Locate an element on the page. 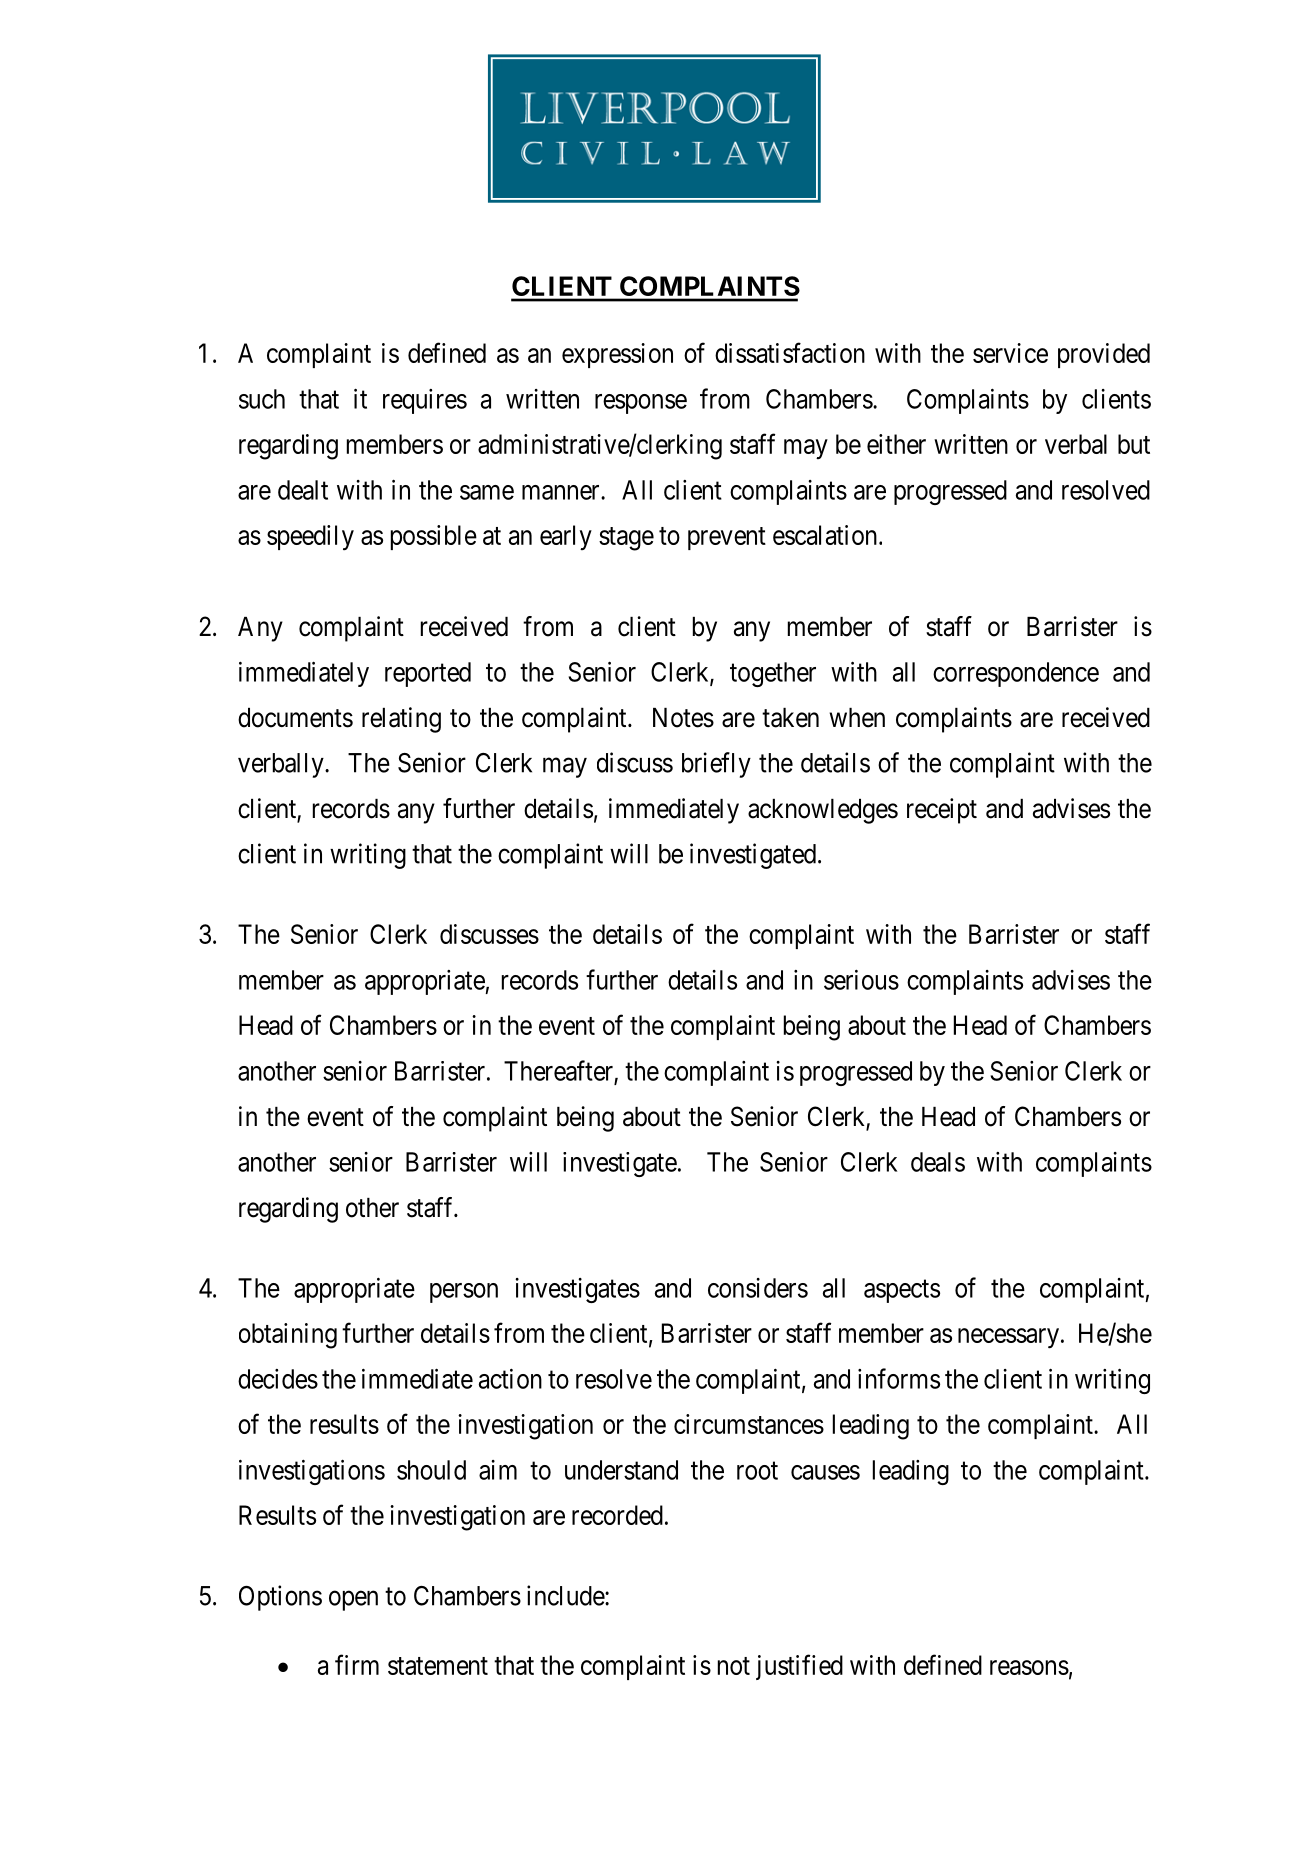  open is located at coordinates (353, 1601).
